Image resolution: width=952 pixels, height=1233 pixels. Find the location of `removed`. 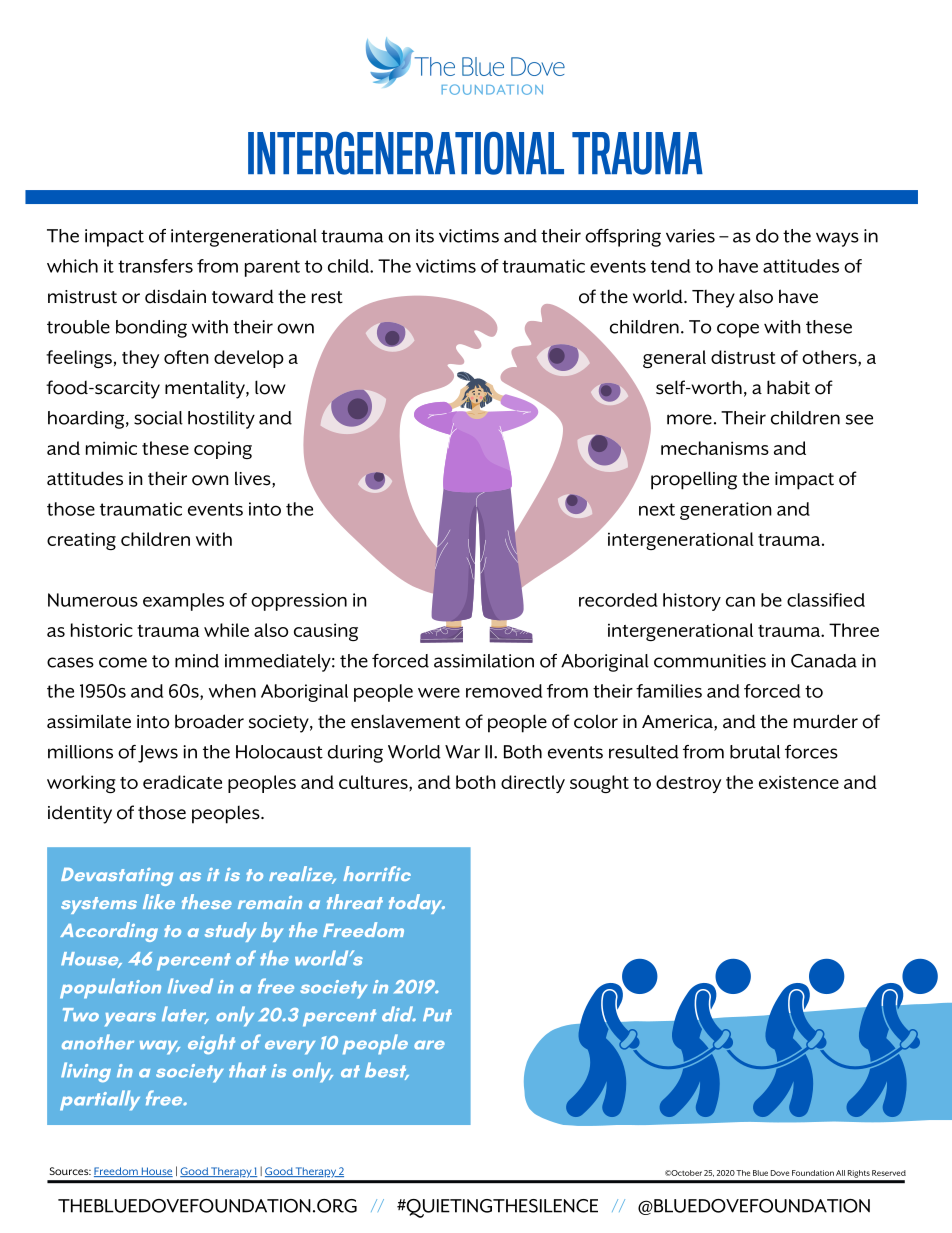

removed is located at coordinates (504, 691).
